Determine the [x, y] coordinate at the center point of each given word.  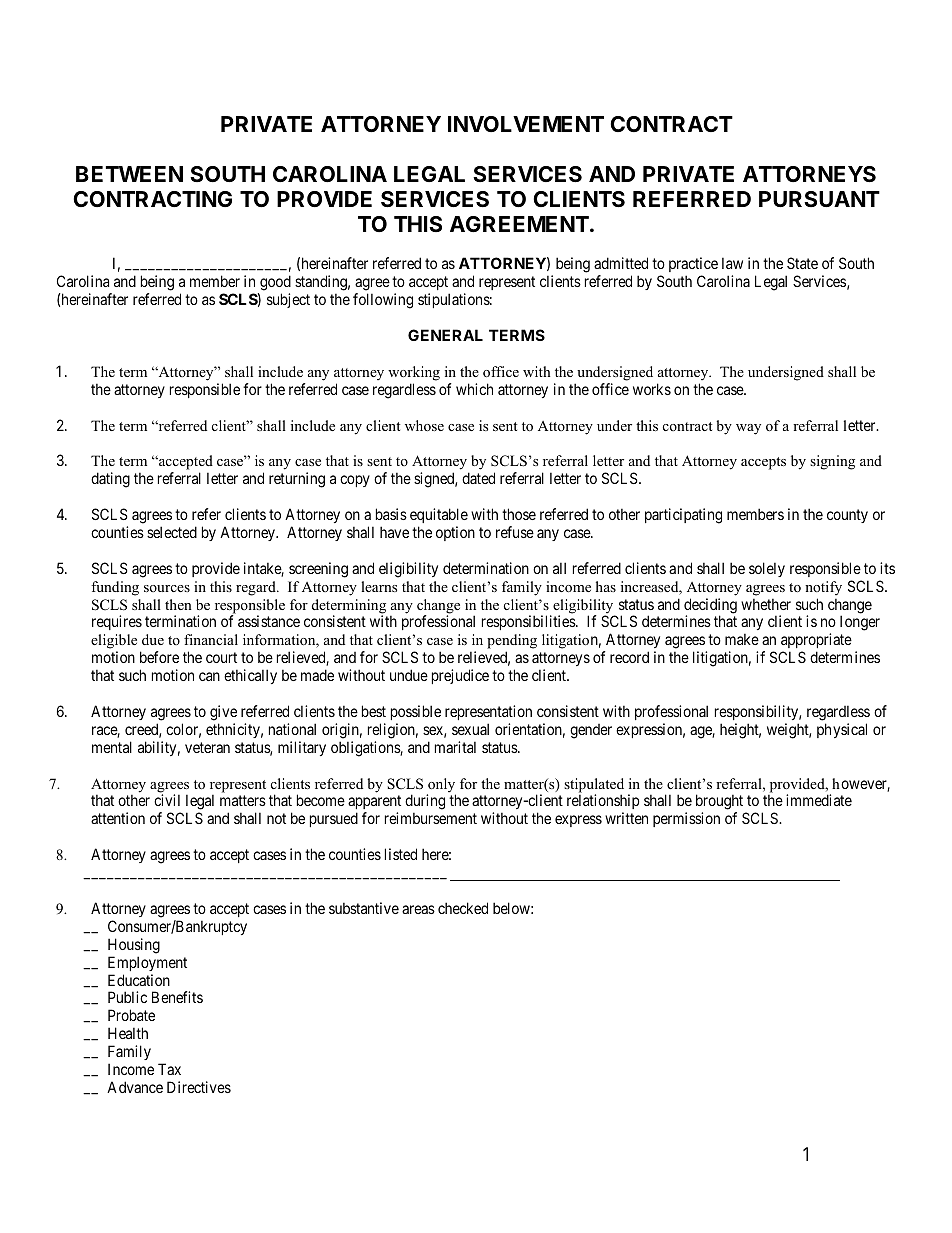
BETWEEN [129, 174]
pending [512, 643]
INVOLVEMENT [526, 124]
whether [766, 604]
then [178, 604]
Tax [169, 1069]
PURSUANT [819, 199]
